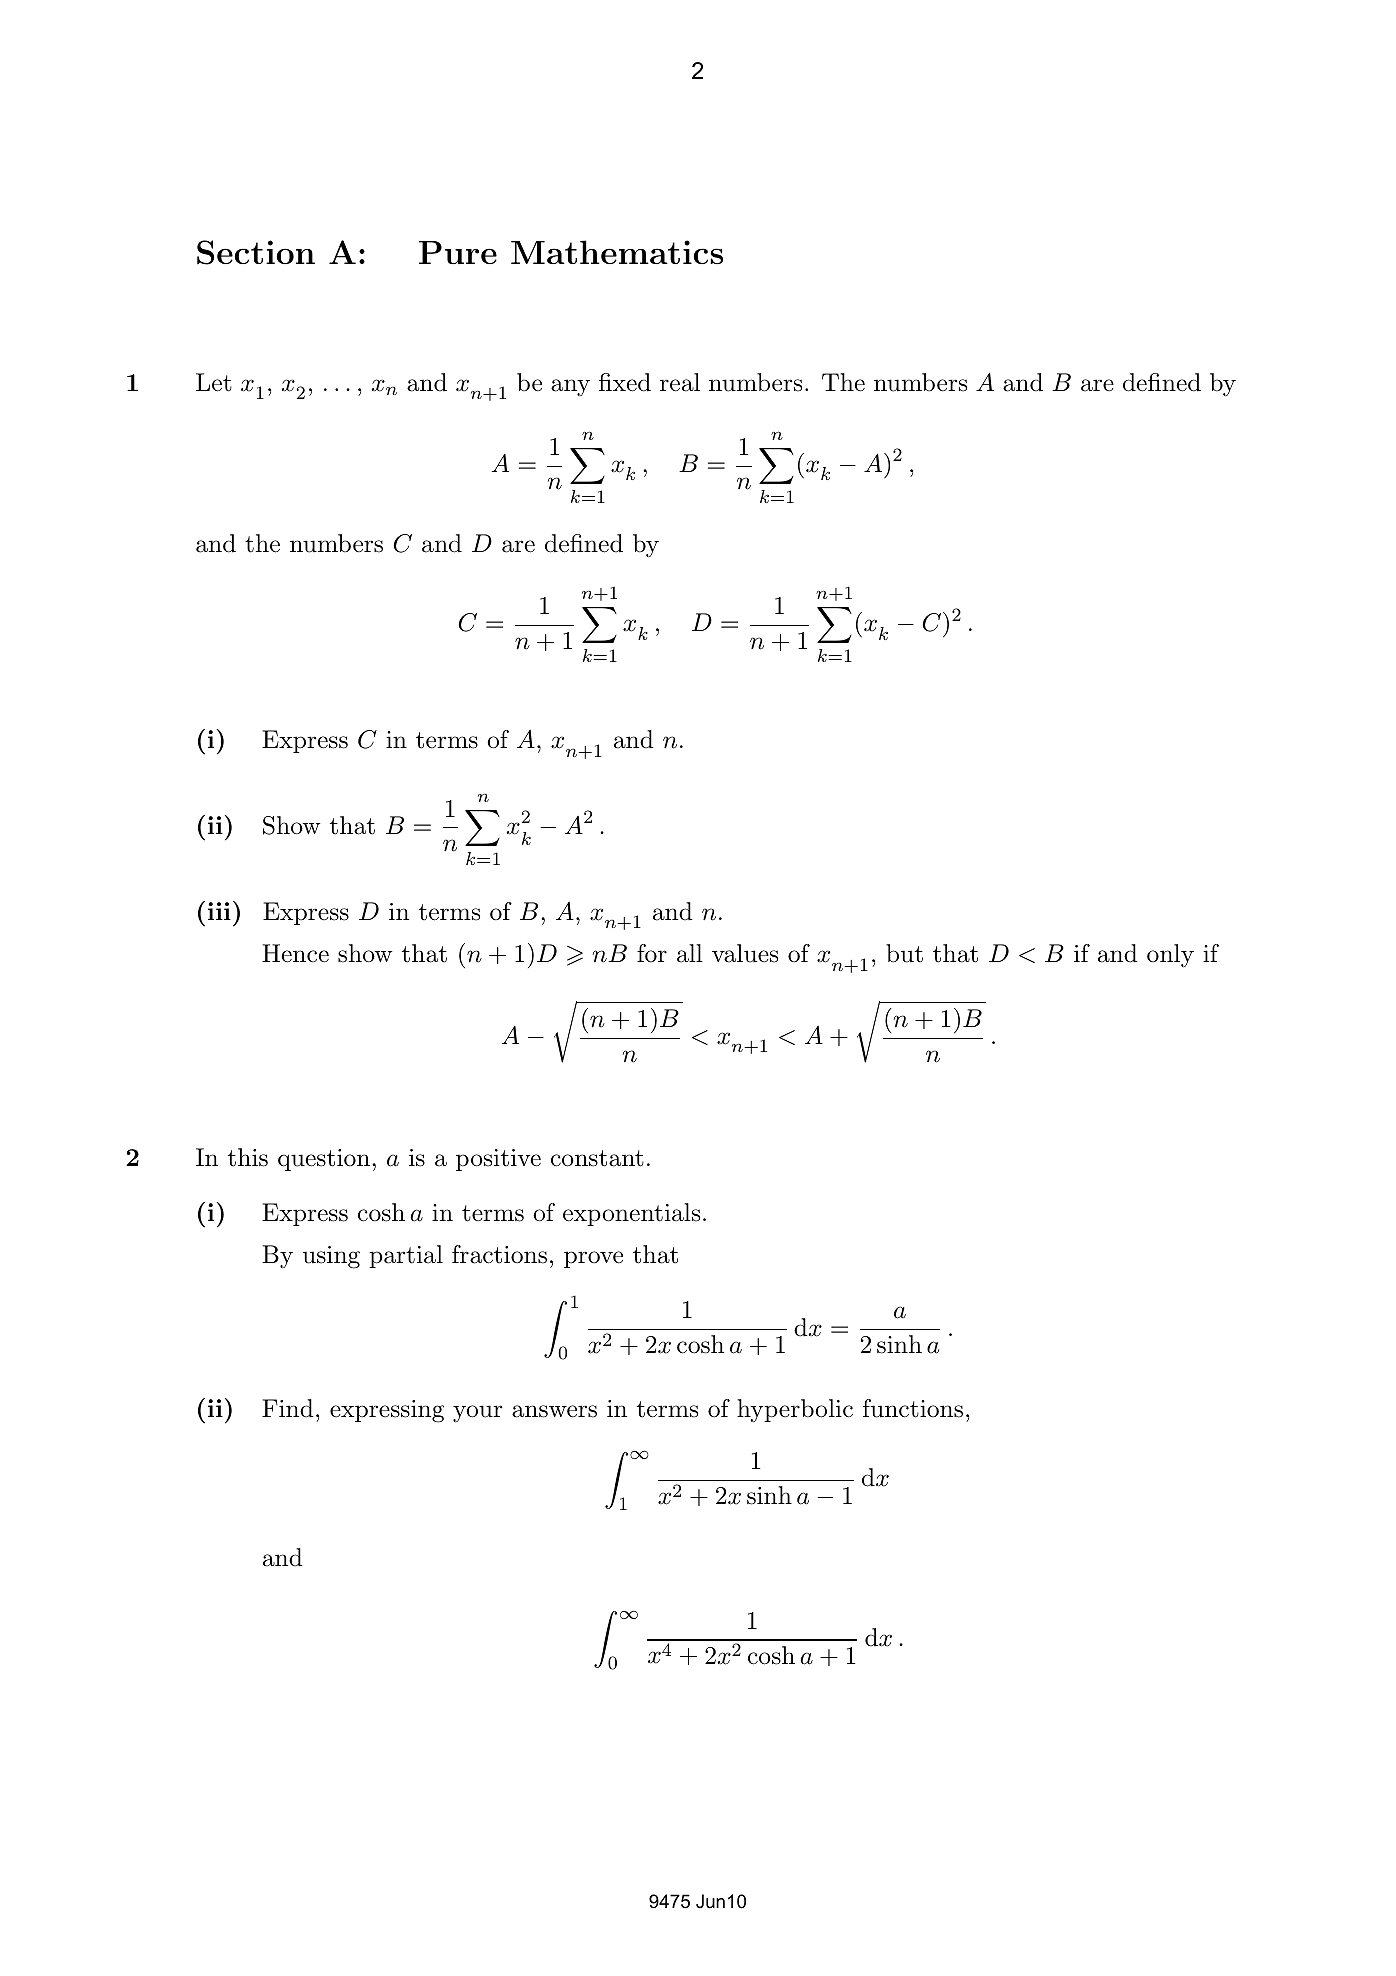  I want to click on real, so click(680, 382).
